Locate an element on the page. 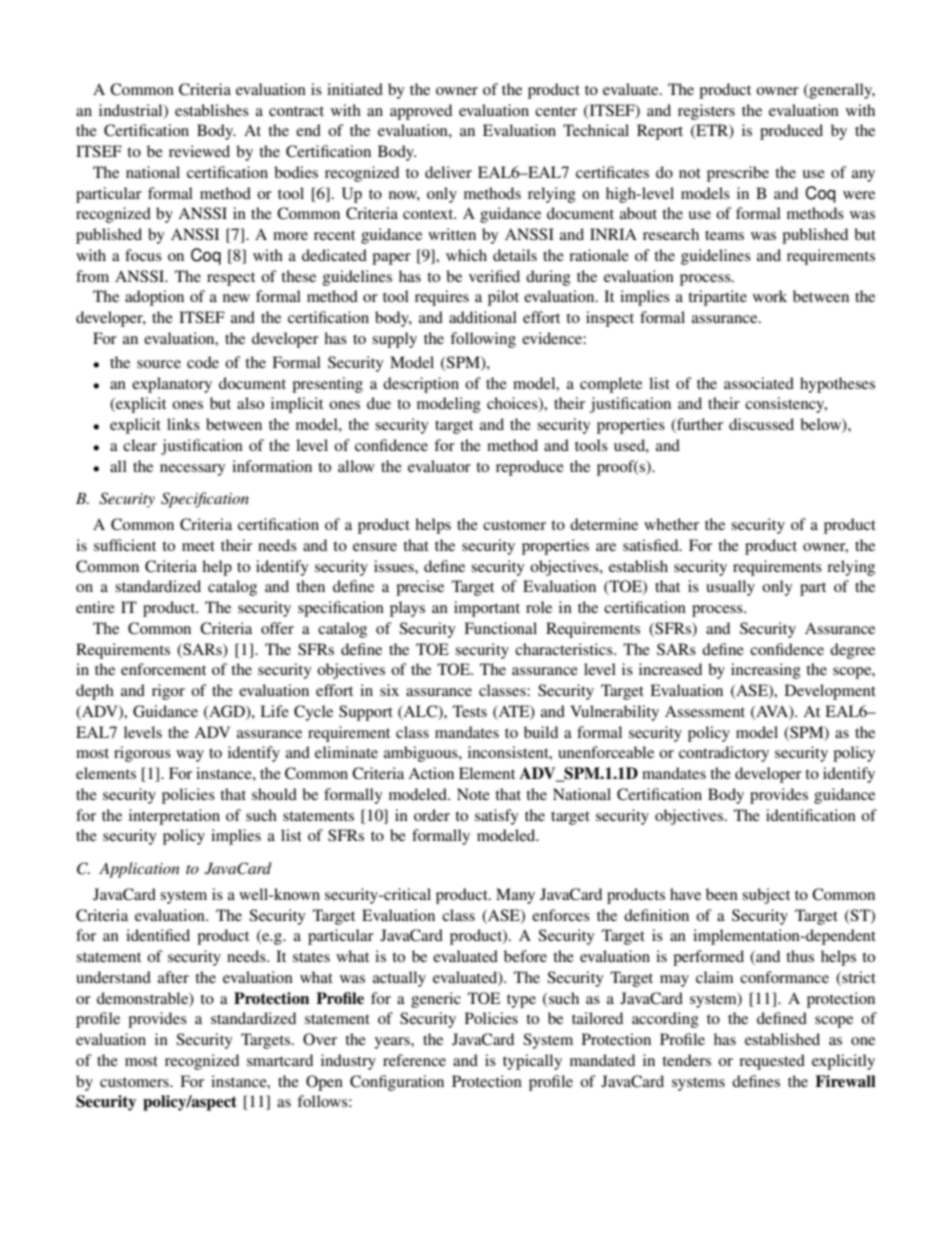  way is located at coordinates (190, 756).
